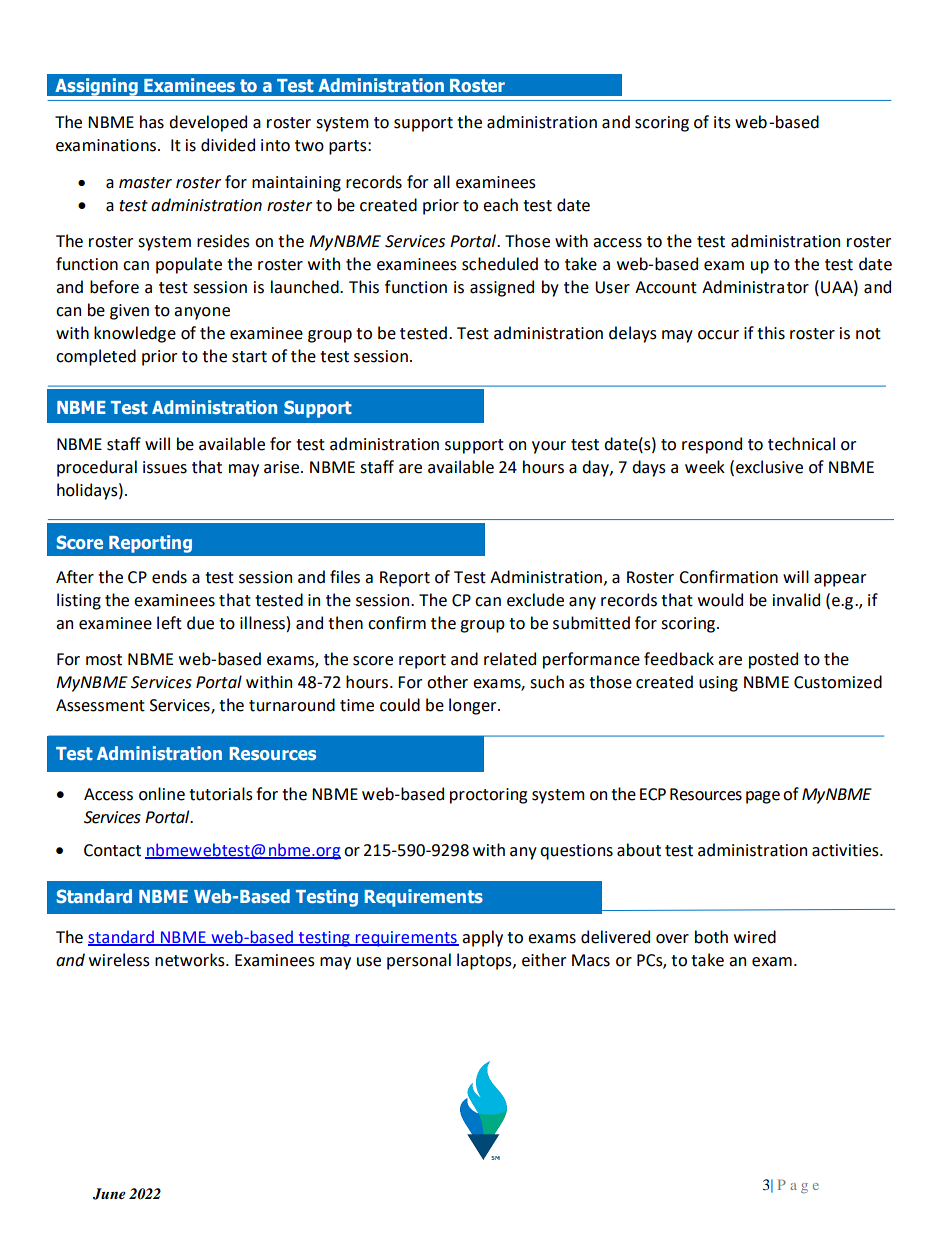 The width and height of the document is (952, 1233). What do you see at coordinates (169, 623) in the document?
I see `left` at bounding box center [169, 623].
